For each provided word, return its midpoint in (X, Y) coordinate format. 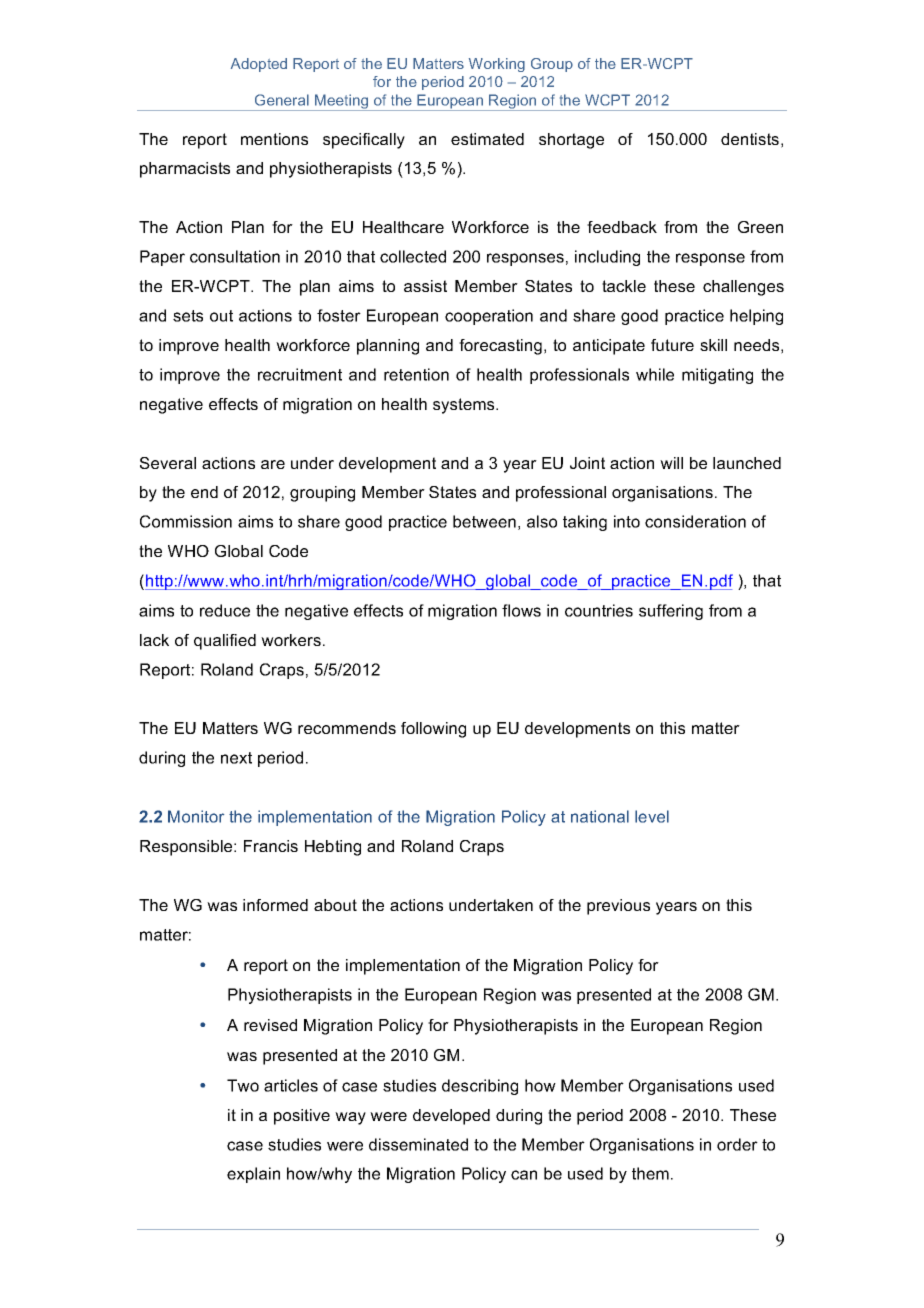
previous (618, 907)
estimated (487, 139)
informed (275, 905)
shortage (571, 141)
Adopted (259, 65)
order (737, 1144)
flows (521, 610)
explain (253, 1175)
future (672, 345)
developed (451, 1117)
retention (416, 374)
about (335, 905)
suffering (671, 612)
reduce (225, 610)
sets (188, 316)
